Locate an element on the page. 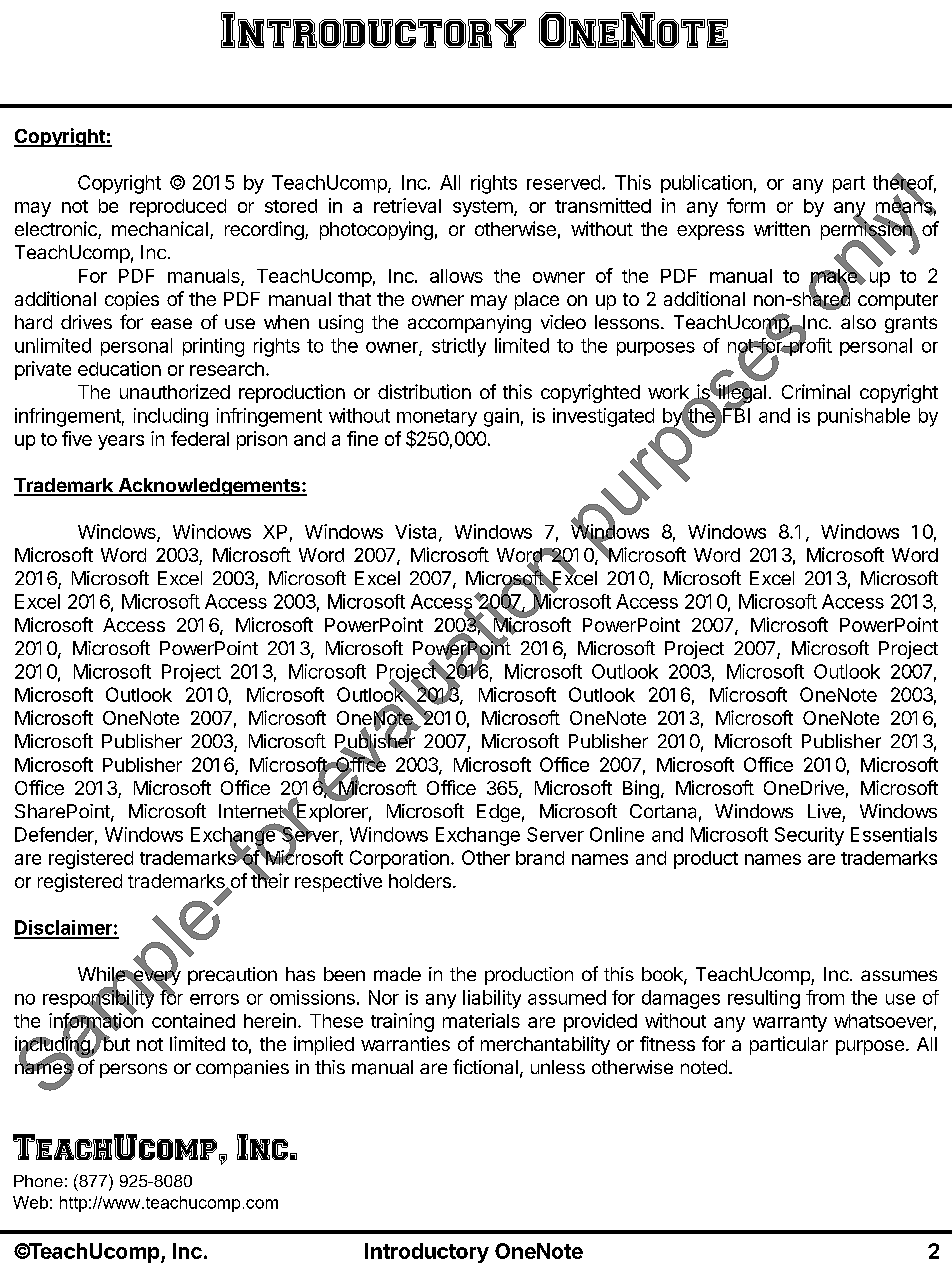 This page has width=952, height=1270. Bing is located at coordinates (641, 789).
